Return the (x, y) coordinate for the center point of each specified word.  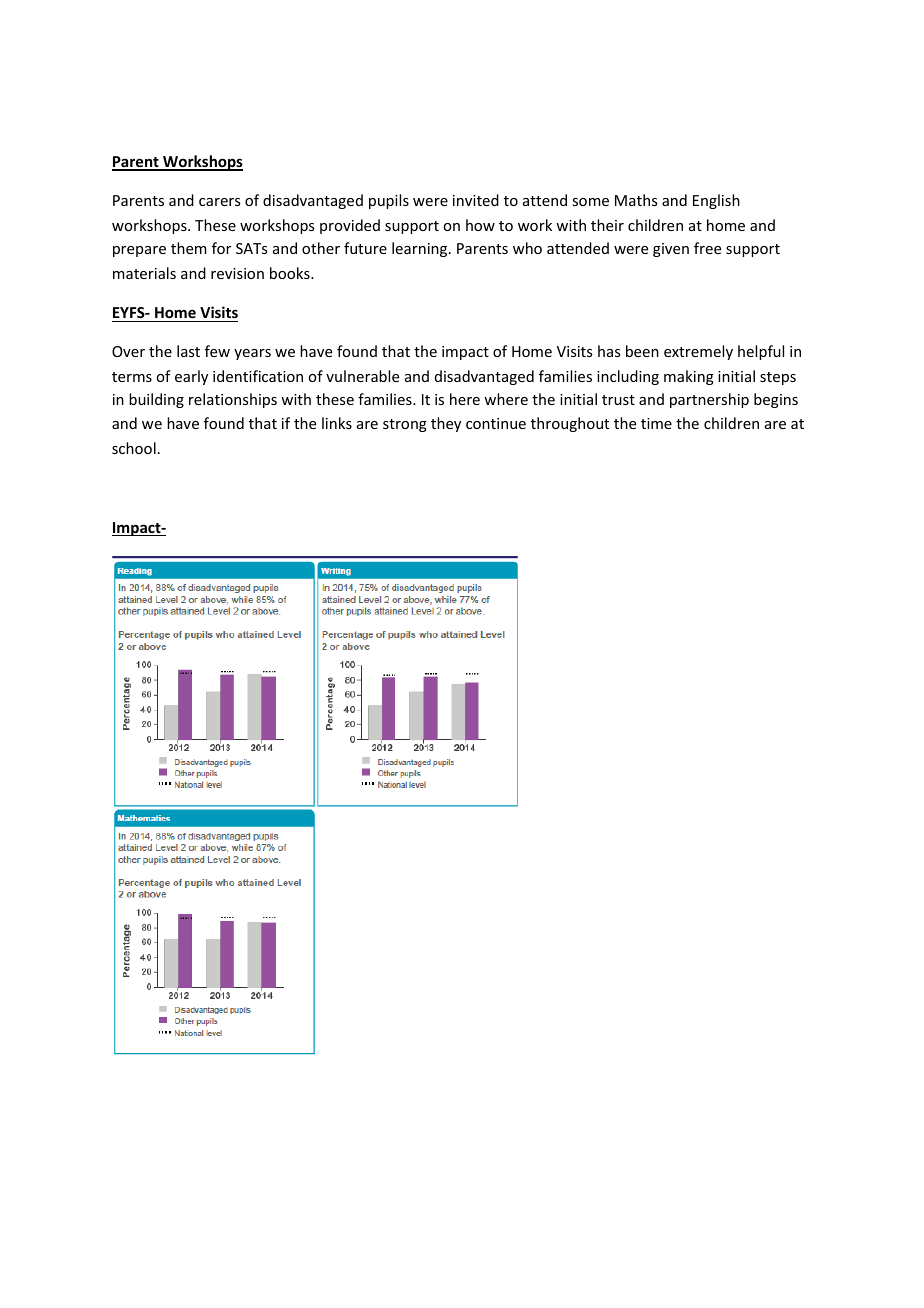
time (656, 423)
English (716, 201)
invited (476, 200)
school (134, 448)
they (446, 424)
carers (219, 202)
